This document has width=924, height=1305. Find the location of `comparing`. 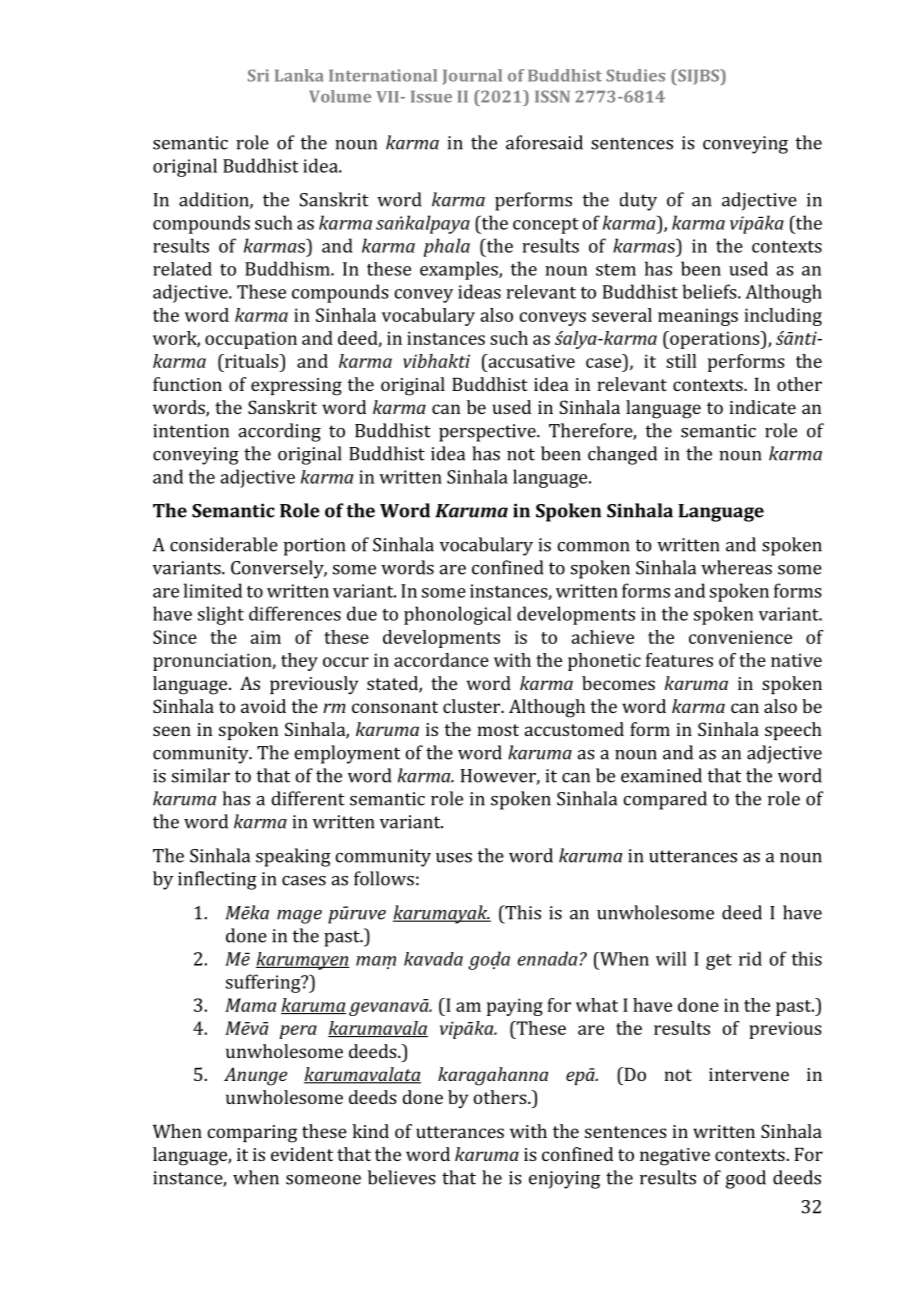

comparing is located at coordinates (252, 1134).
